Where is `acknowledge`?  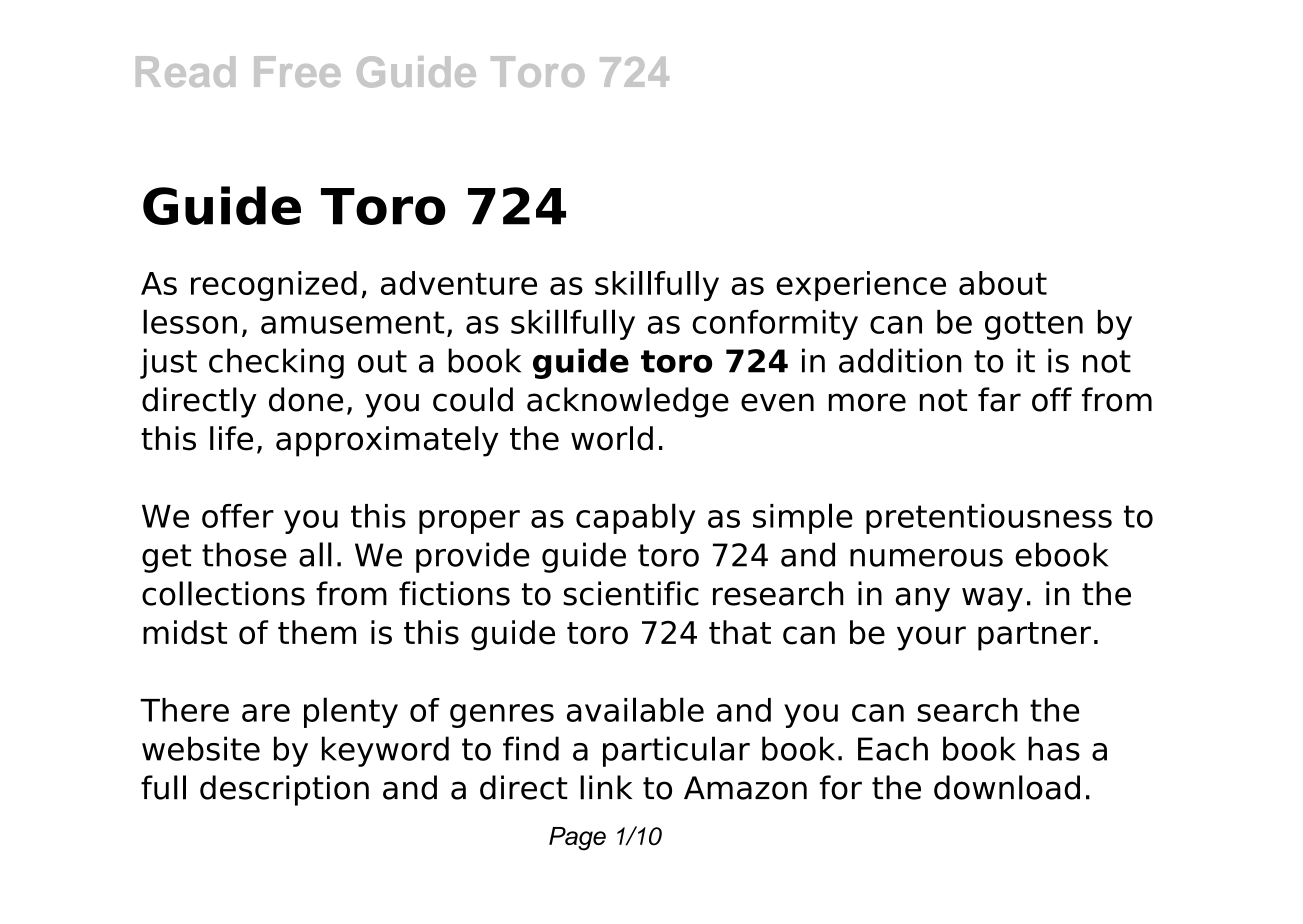 acknowledge is located at coordinates (628, 402).
